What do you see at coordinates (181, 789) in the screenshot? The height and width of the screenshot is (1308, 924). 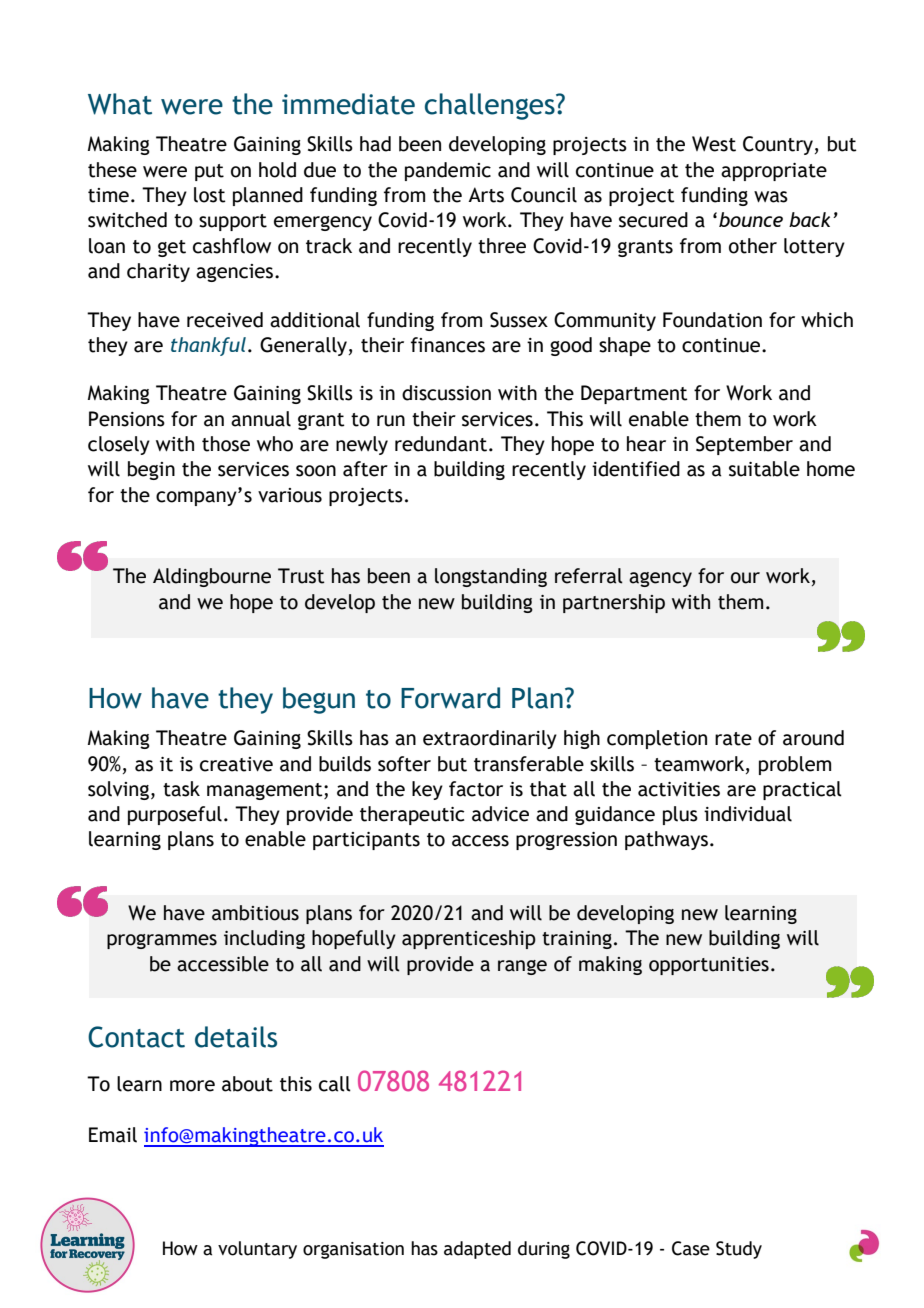 I see `task` at bounding box center [181, 789].
